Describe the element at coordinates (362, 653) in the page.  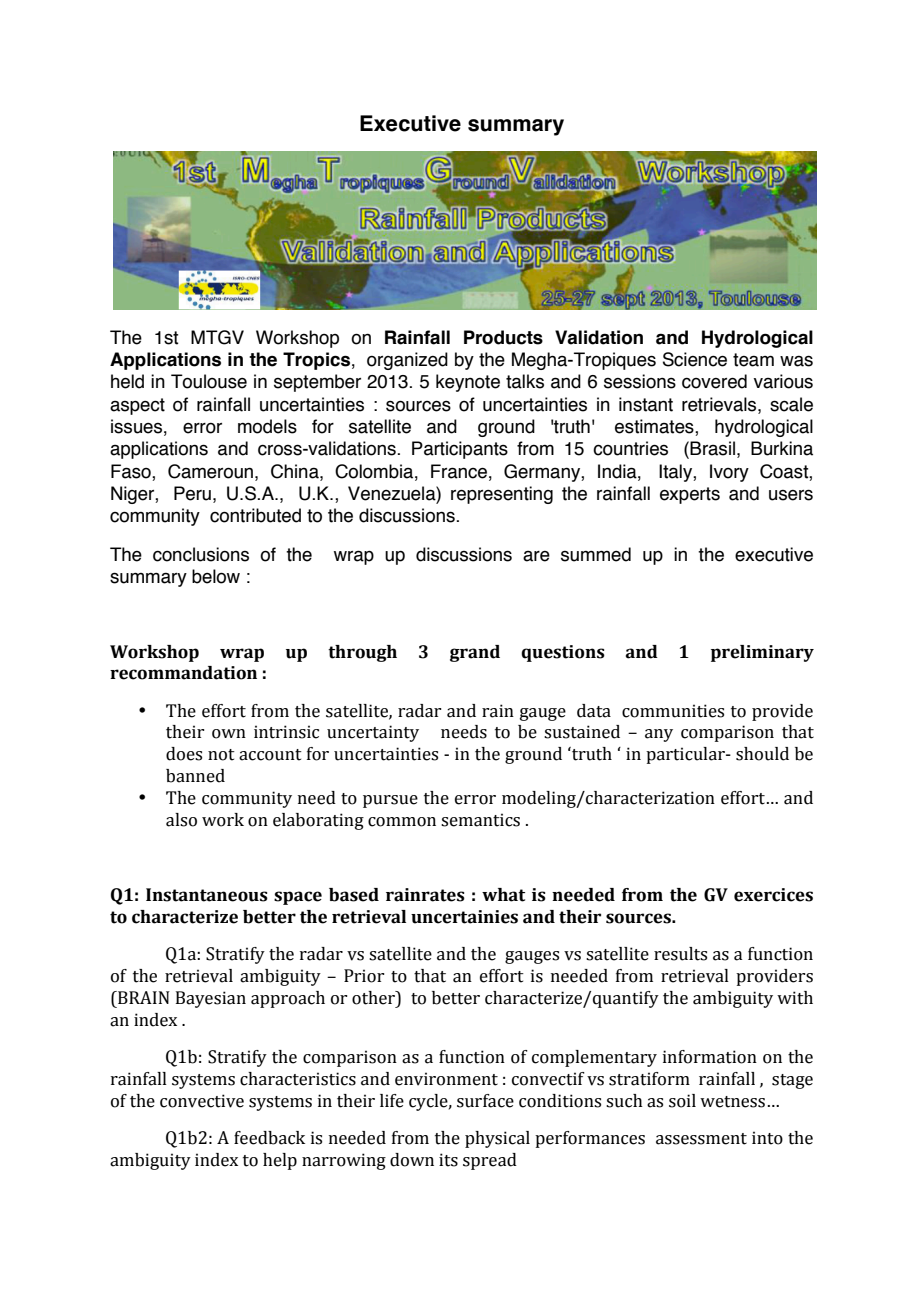
I see `through` at that location.
